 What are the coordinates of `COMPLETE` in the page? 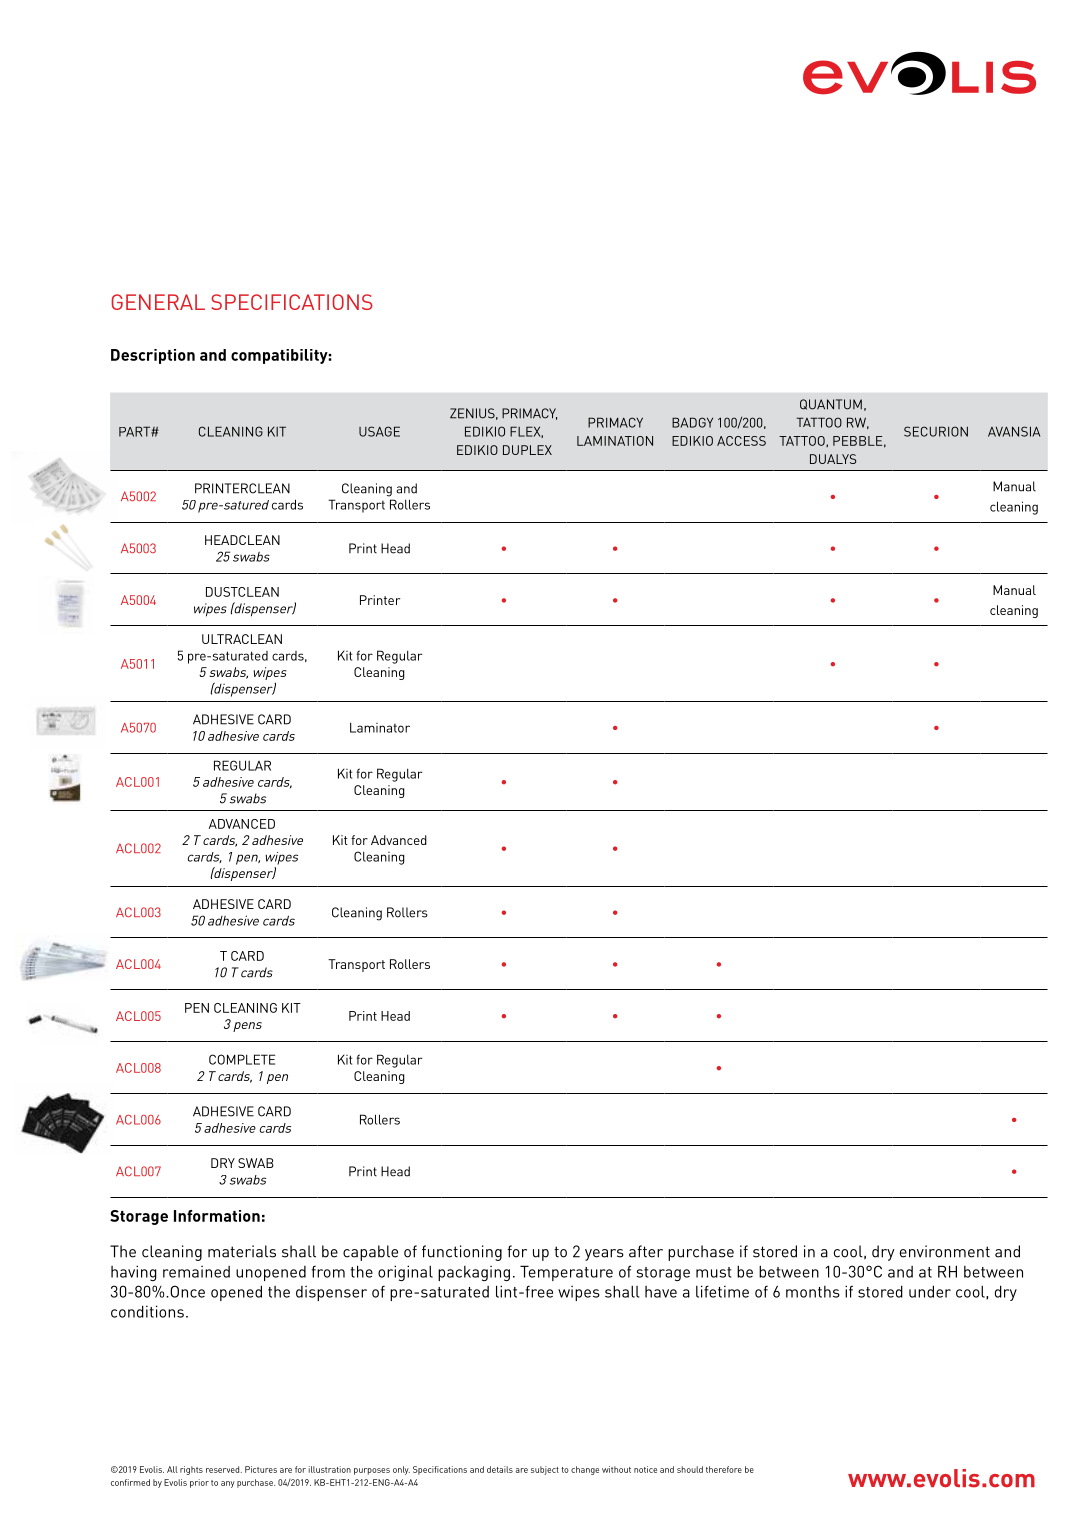 It's located at (242, 1059).
